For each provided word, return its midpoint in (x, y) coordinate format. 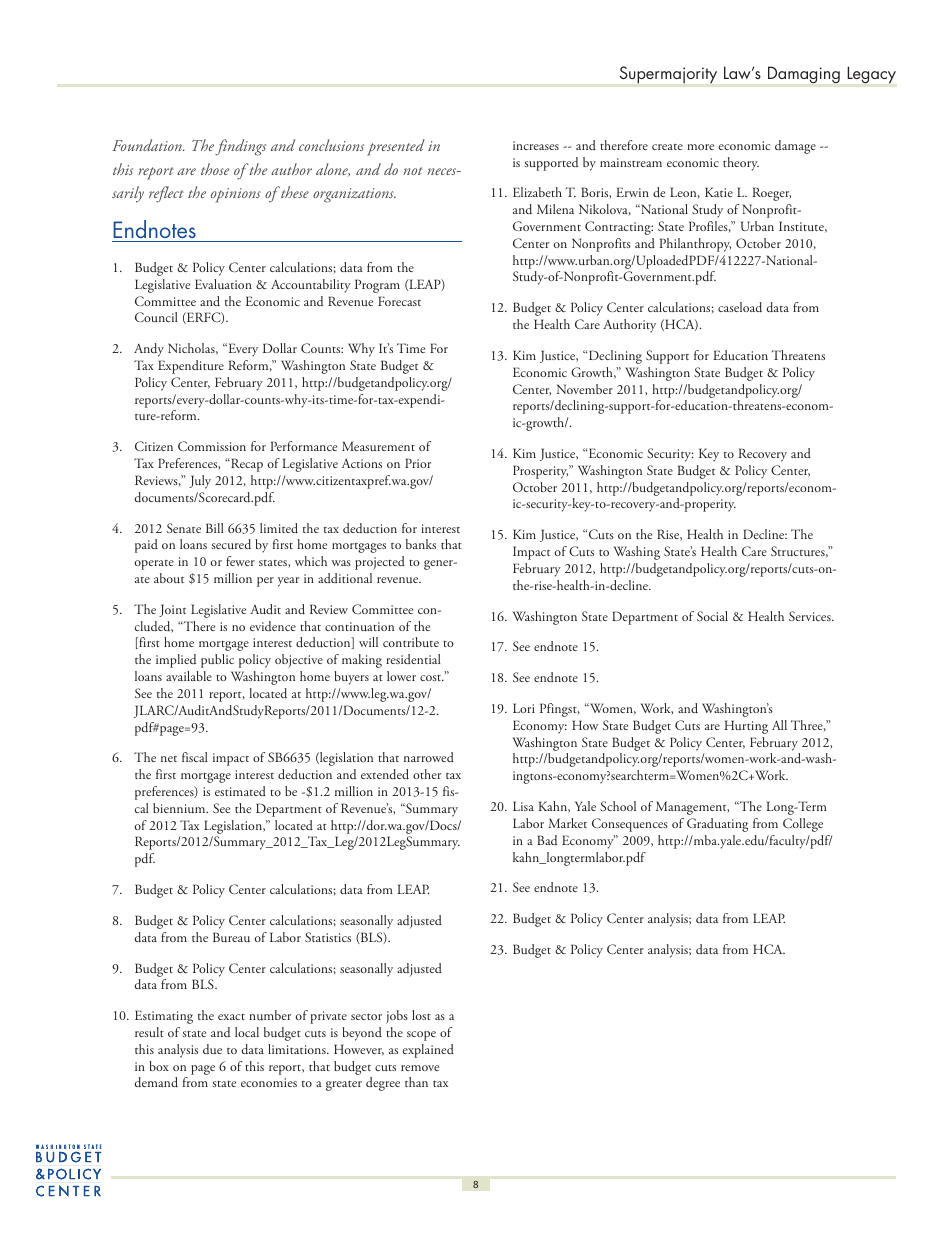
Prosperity (541, 472)
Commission (212, 446)
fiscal (195, 757)
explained (428, 1051)
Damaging (804, 75)
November (585, 389)
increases (536, 145)
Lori (524, 708)
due (212, 1049)
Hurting (746, 727)
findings (240, 147)
